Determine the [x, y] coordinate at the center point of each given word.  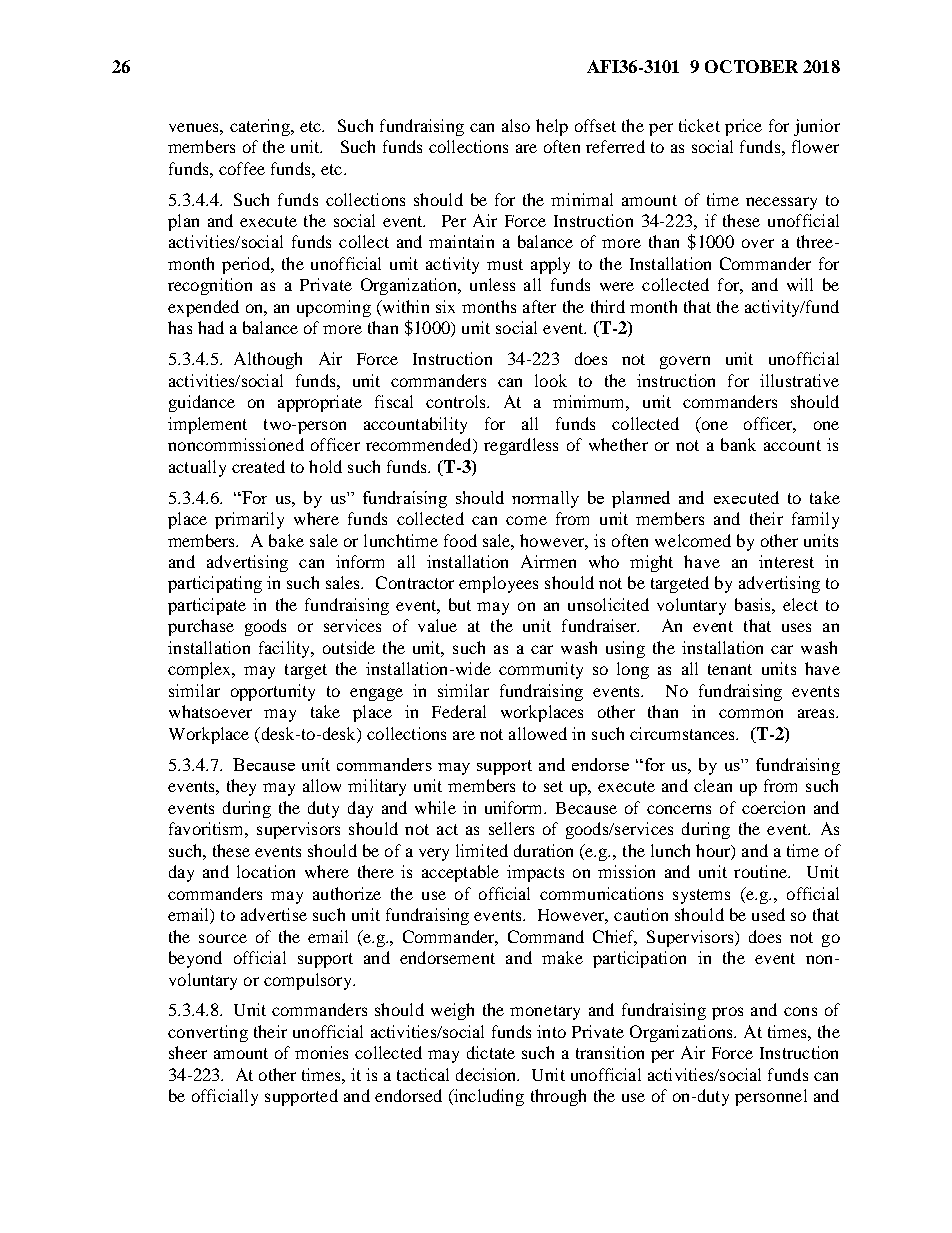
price [743, 127]
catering [261, 127]
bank [738, 444]
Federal [459, 711]
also [516, 125]
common [751, 713]
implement [207, 425]
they [241, 787]
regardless [521, 446]
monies [321, 1052]
